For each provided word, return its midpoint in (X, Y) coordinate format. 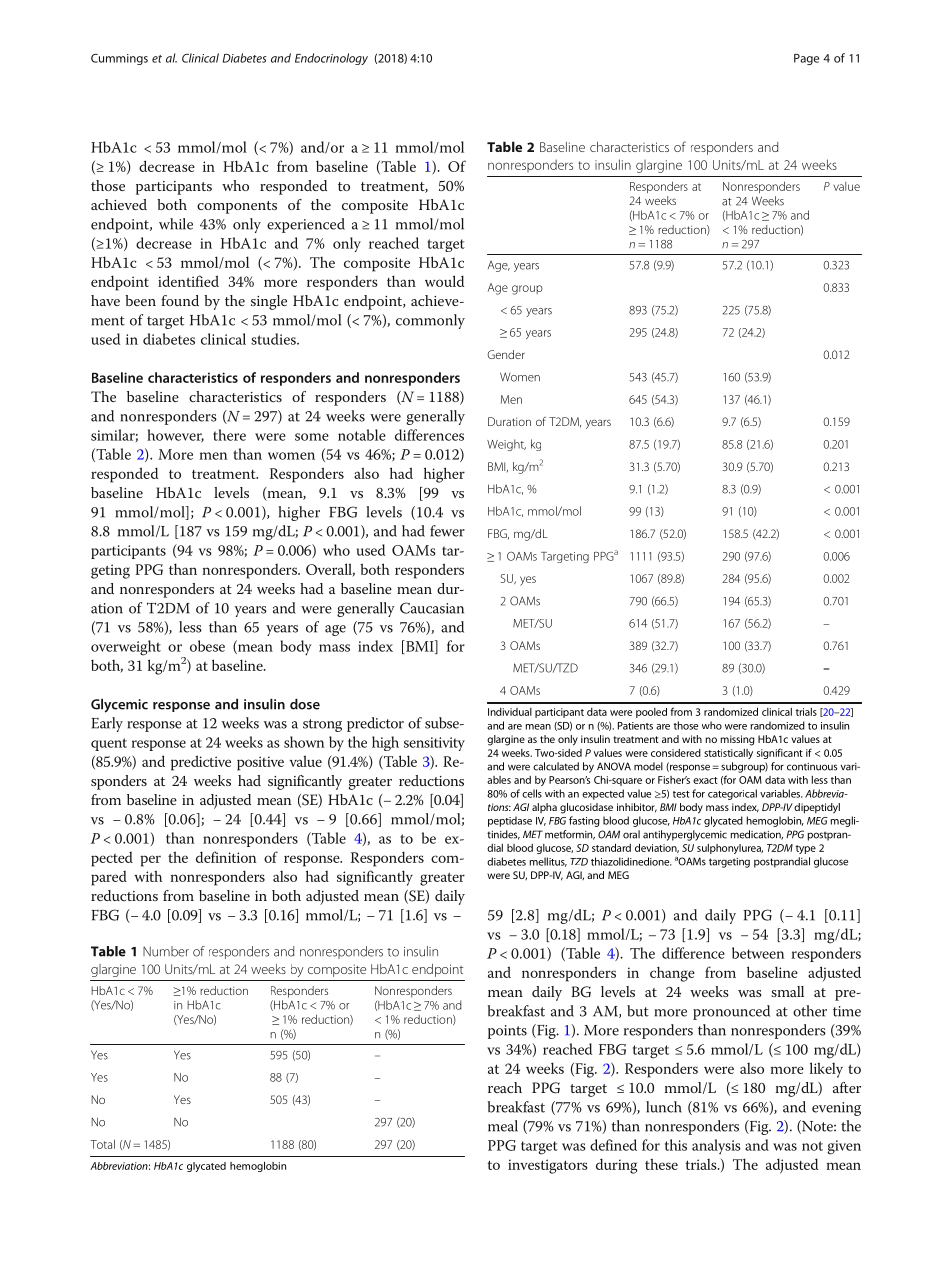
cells (532, 793)
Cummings (119, 59)
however (175, 435)
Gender (506, 354)
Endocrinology (331, 59)
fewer (447, 531)
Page (806, 59)
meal (503, 1126)
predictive (201, 763)
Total (102, 1144)
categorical (732, 794)
